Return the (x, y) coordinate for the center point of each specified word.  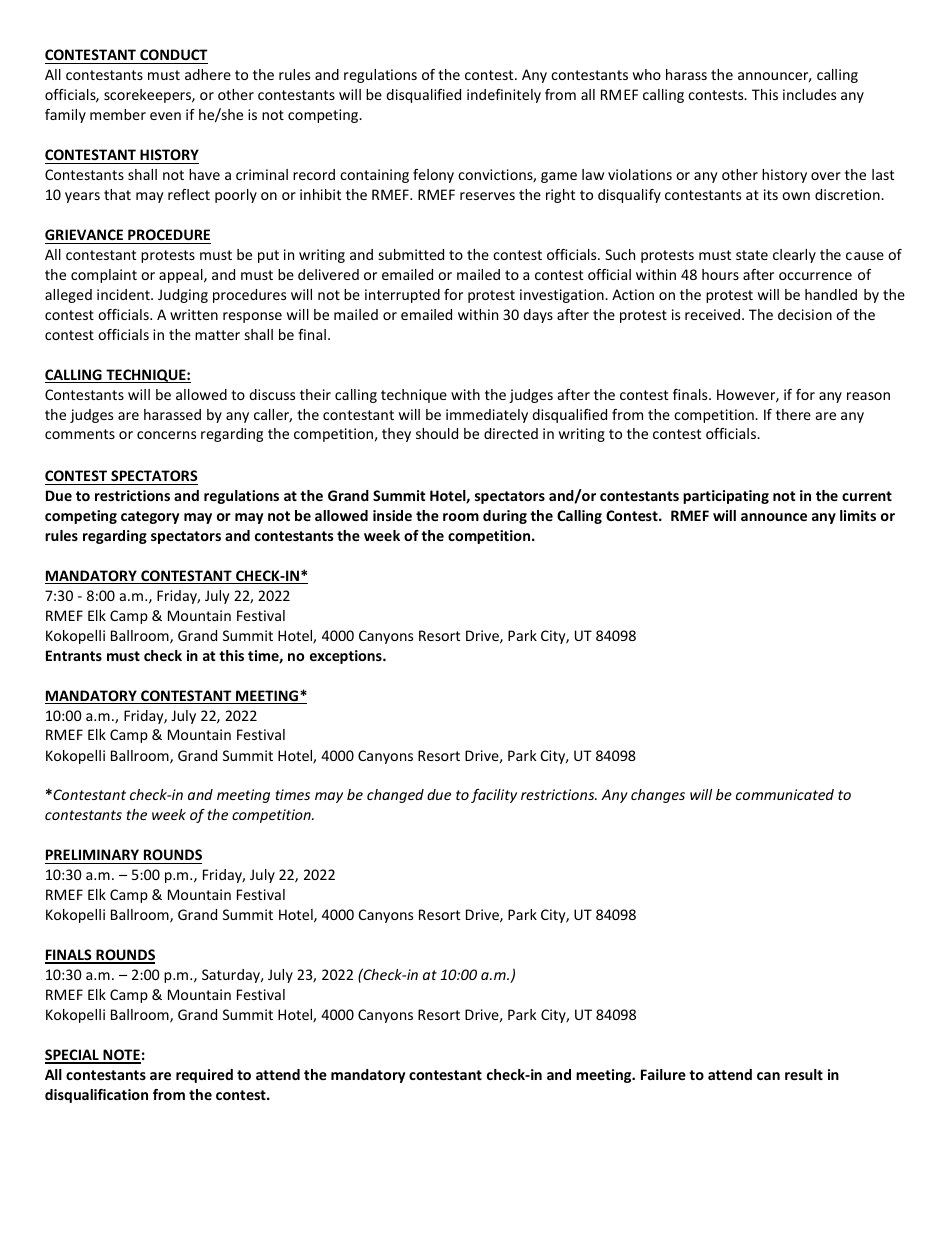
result (804, 1074)
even (165, 116)
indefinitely (504, 96)
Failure (663, 1074)
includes (809, 94)
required (204, 1076)
